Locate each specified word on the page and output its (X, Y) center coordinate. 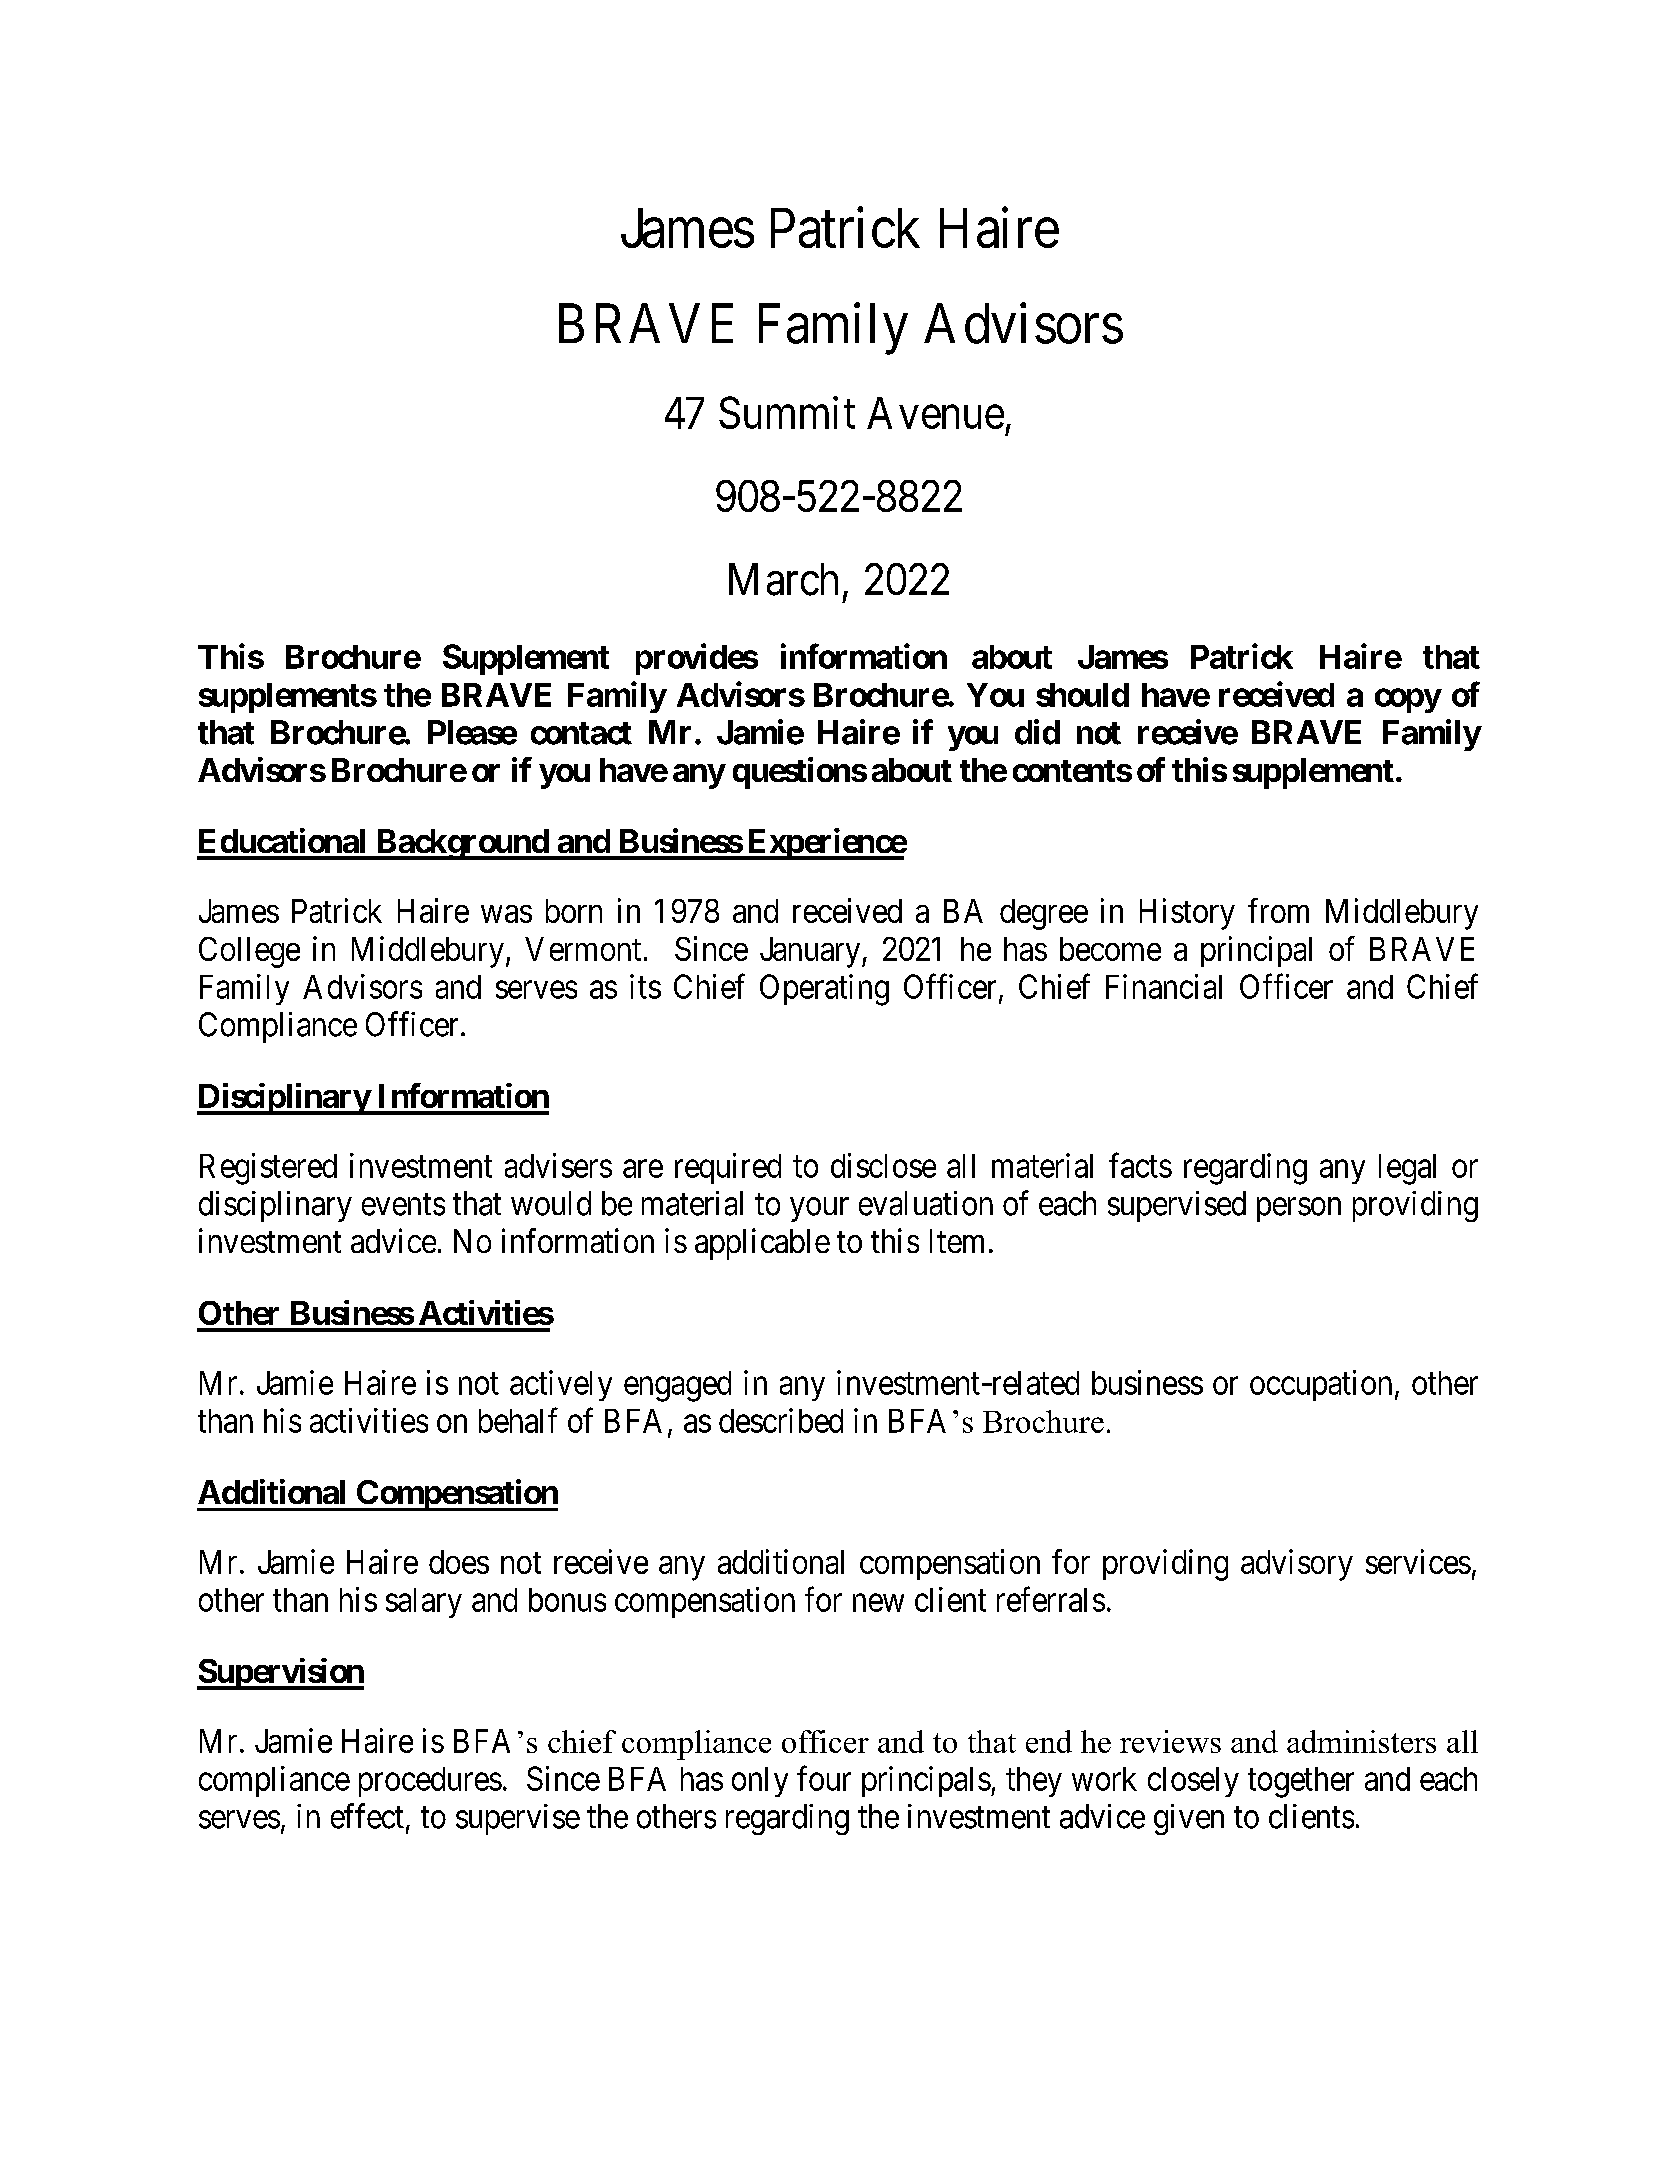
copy (1408, 700)
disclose (883, 1165)
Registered (268, 1169)
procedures (430, 1782)
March (783, 579)
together (1301, 1782)
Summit (787, 412)
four (824, 1778)
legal (1407, 1169)
